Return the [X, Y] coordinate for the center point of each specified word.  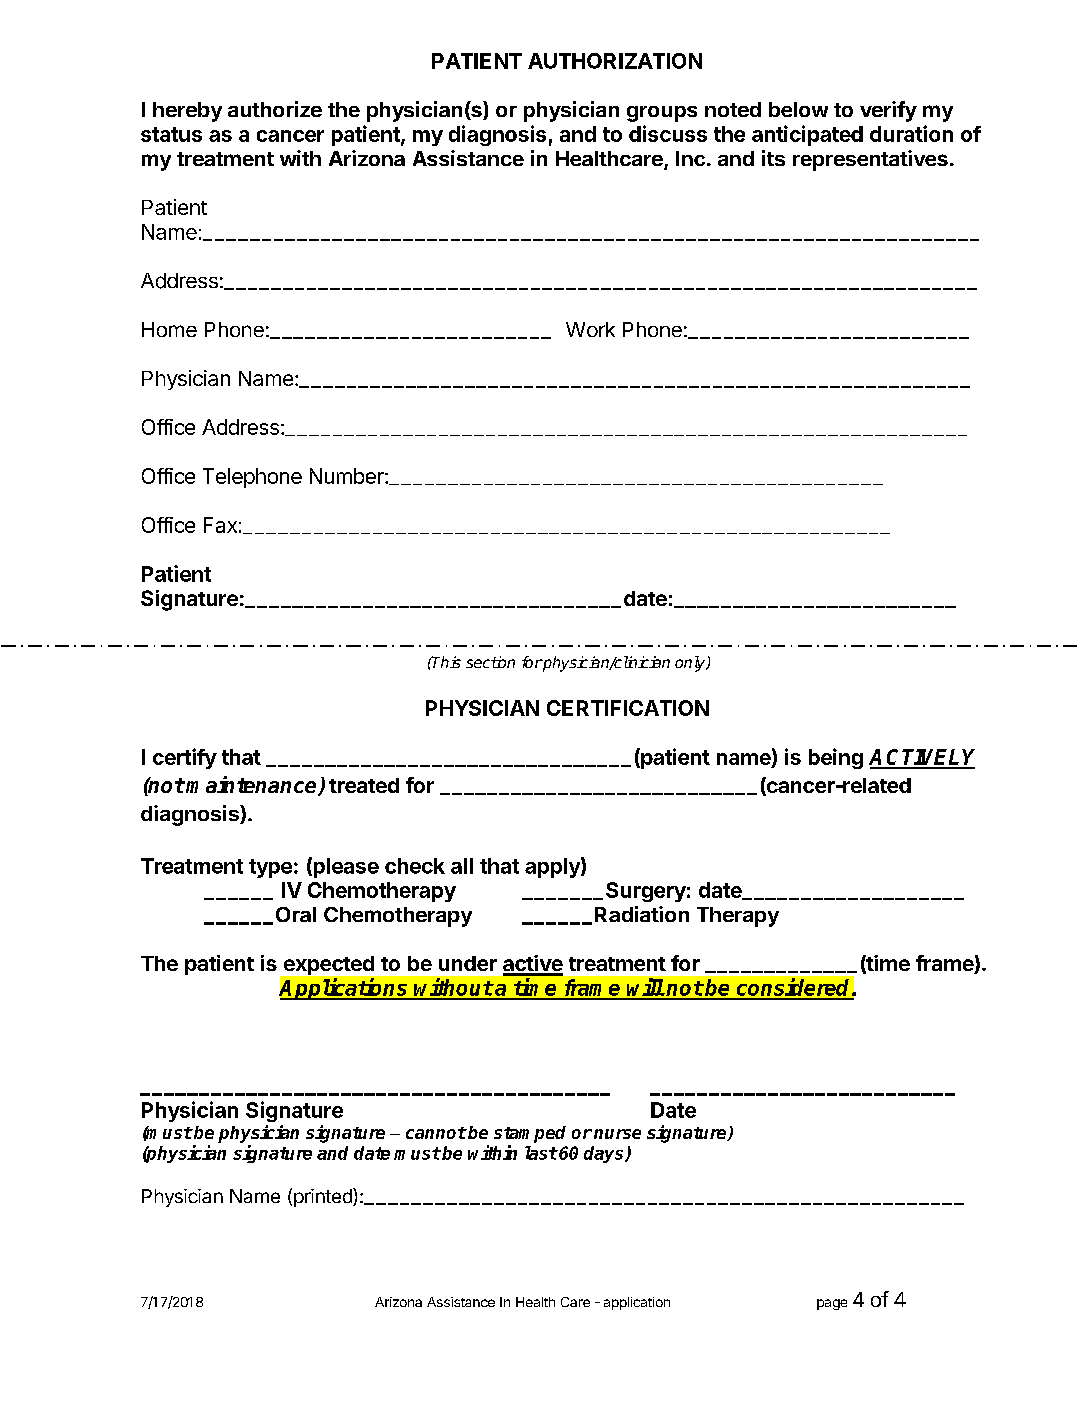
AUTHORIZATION [615, 61]
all [462, 866]
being [836, 758]
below [798, 109]
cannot [436, 1133]
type [270, 868]
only [691, 664]
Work [590, 329]
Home [169, 329]
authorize [275, 109]
